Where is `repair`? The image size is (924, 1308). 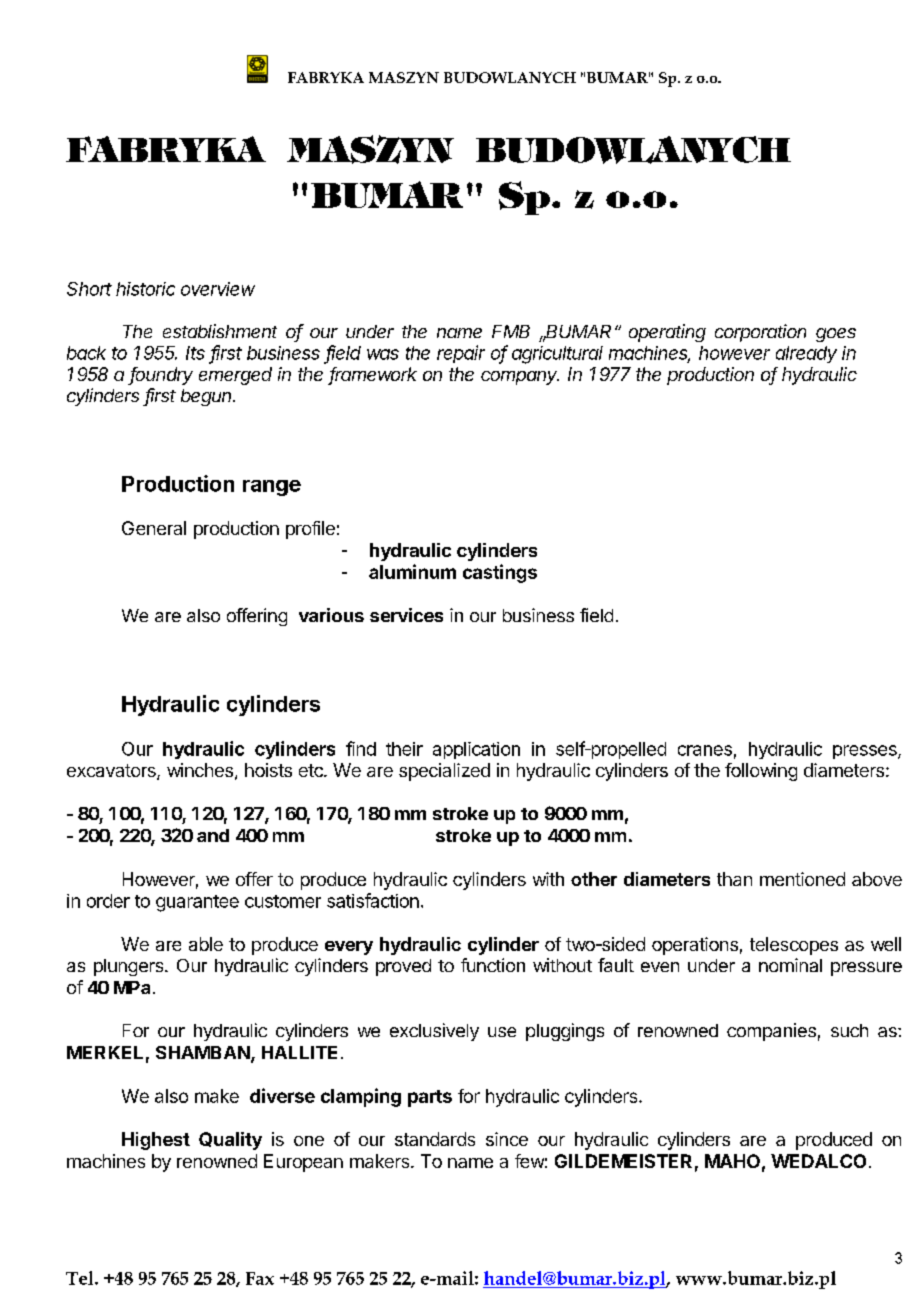 repair is located at coordinates (461, 354).
